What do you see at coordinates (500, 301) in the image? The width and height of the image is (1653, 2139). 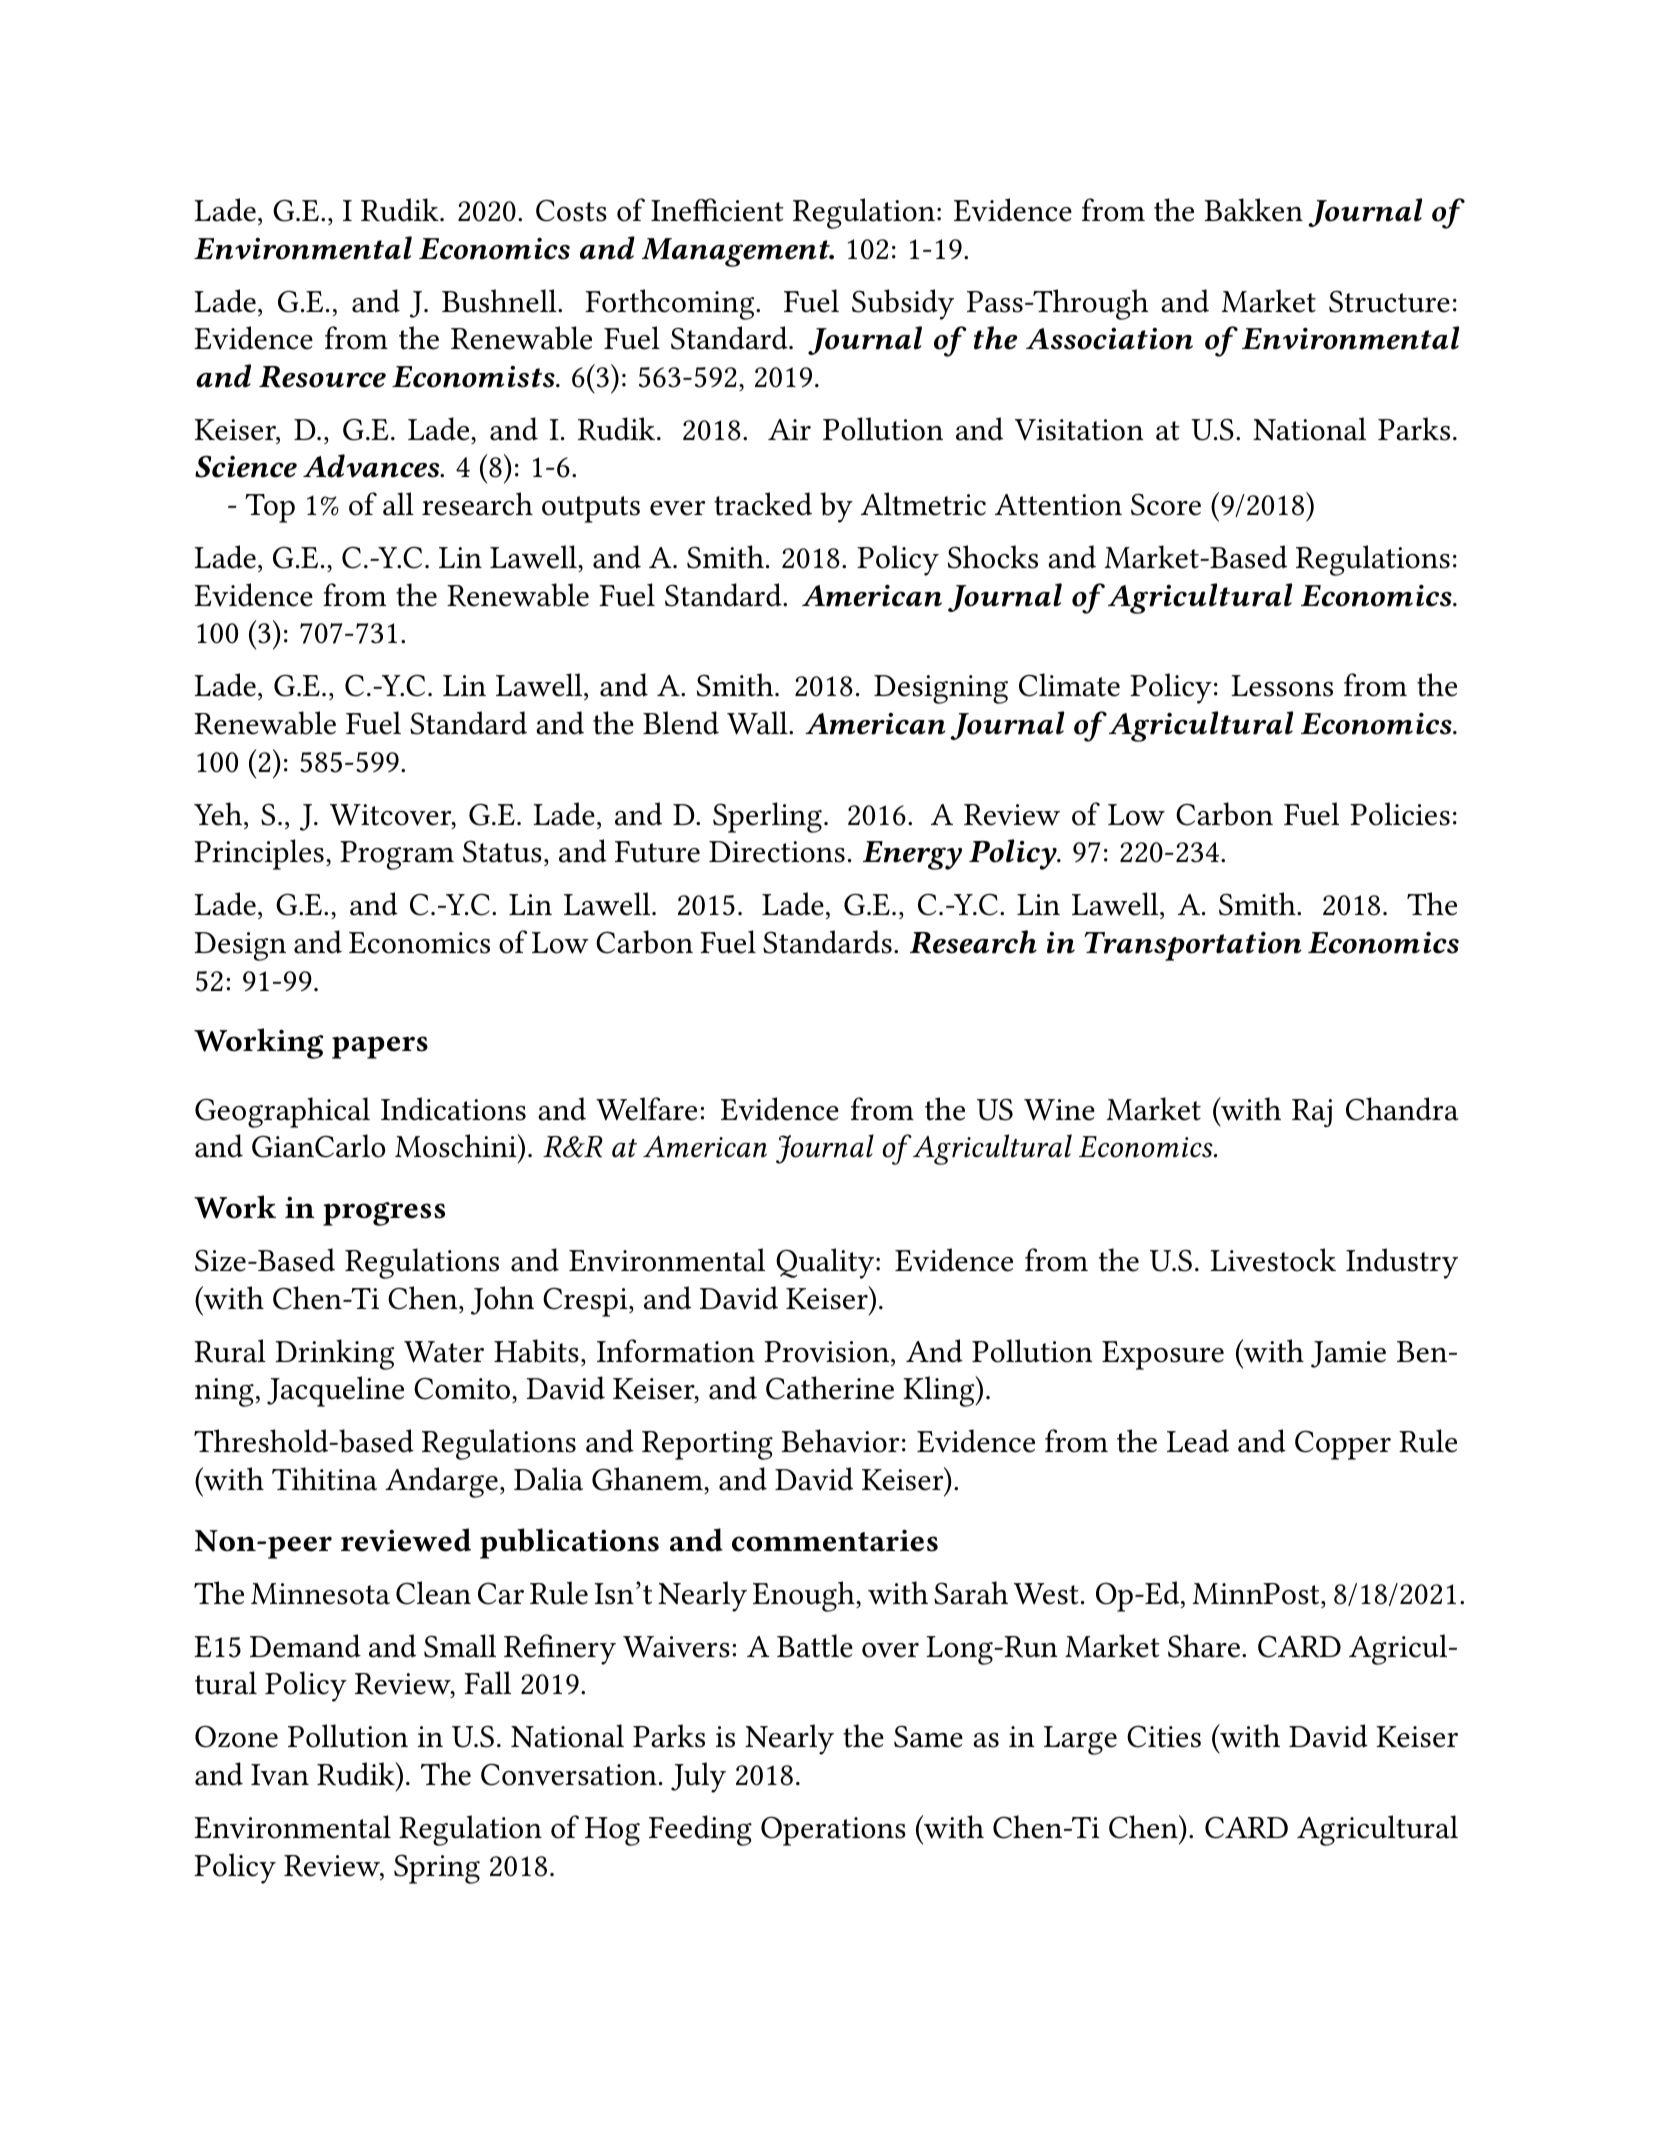 I see `Bushnell` at bounding box center [500, 301].
